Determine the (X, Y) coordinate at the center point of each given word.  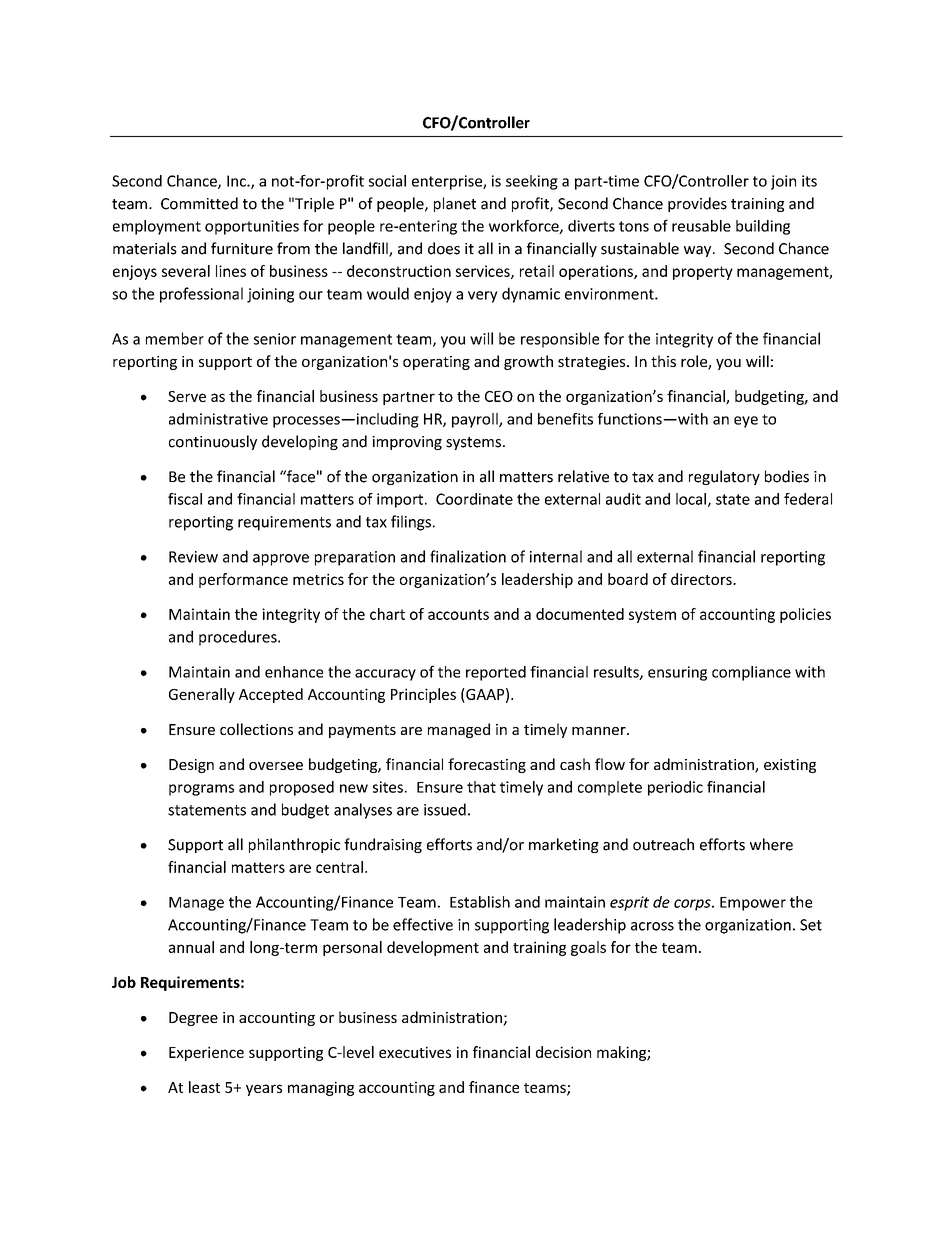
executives (415, 1052)
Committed (199, 203)
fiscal (185, 499)
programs (201, 790)
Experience (206, 1053)
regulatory (724, 477)
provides (697, 204)
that (481, 787)
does (444, 248)
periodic (675, 788)
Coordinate (474, 499)
